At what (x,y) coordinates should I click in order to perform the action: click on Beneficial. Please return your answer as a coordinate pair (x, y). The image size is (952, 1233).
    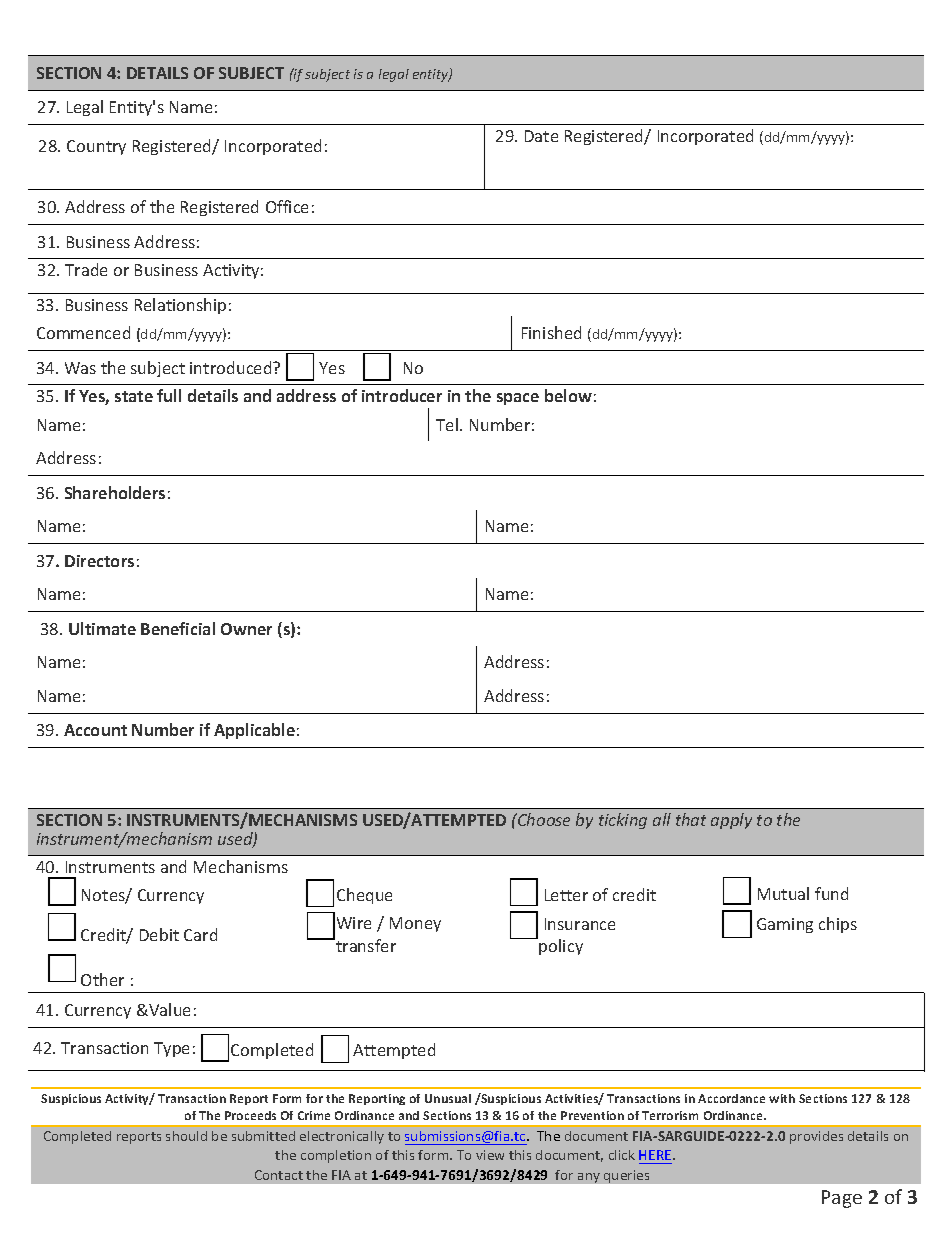
    Looking at the image, I should click on (178, 628).
